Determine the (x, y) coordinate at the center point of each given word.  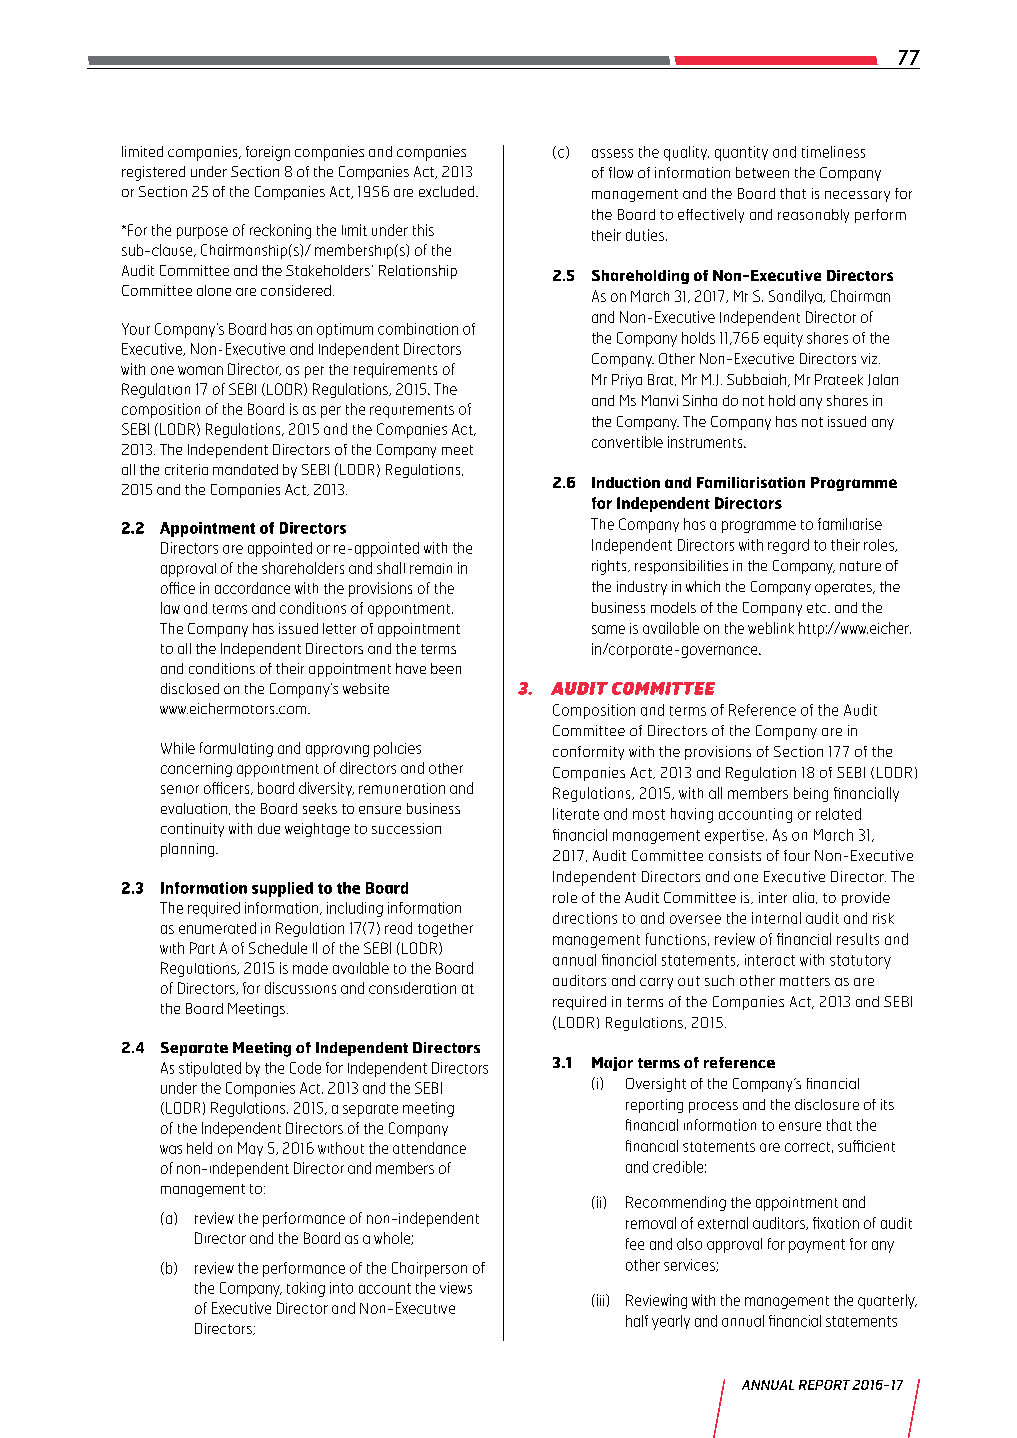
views (456, 1288)
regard (788, 546)
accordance (252, 588)
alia (803, 897)
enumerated (217, 928)
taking (306, 1289)
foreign (268, 153)
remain (431, 568)
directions (585, 918)
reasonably (813, 216)
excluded (448, 191)
